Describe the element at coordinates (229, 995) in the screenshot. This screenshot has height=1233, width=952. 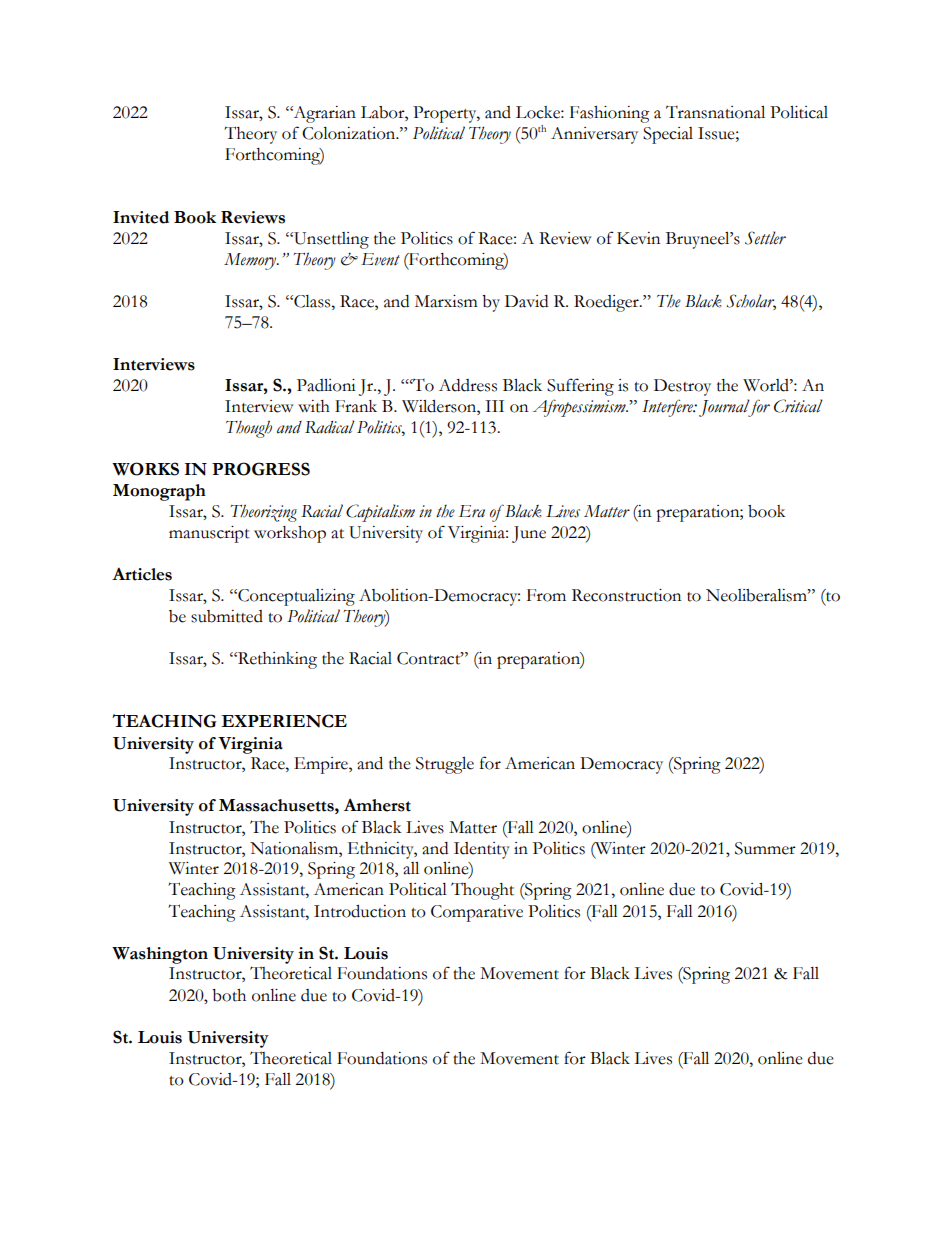
I see `both` at that location.
